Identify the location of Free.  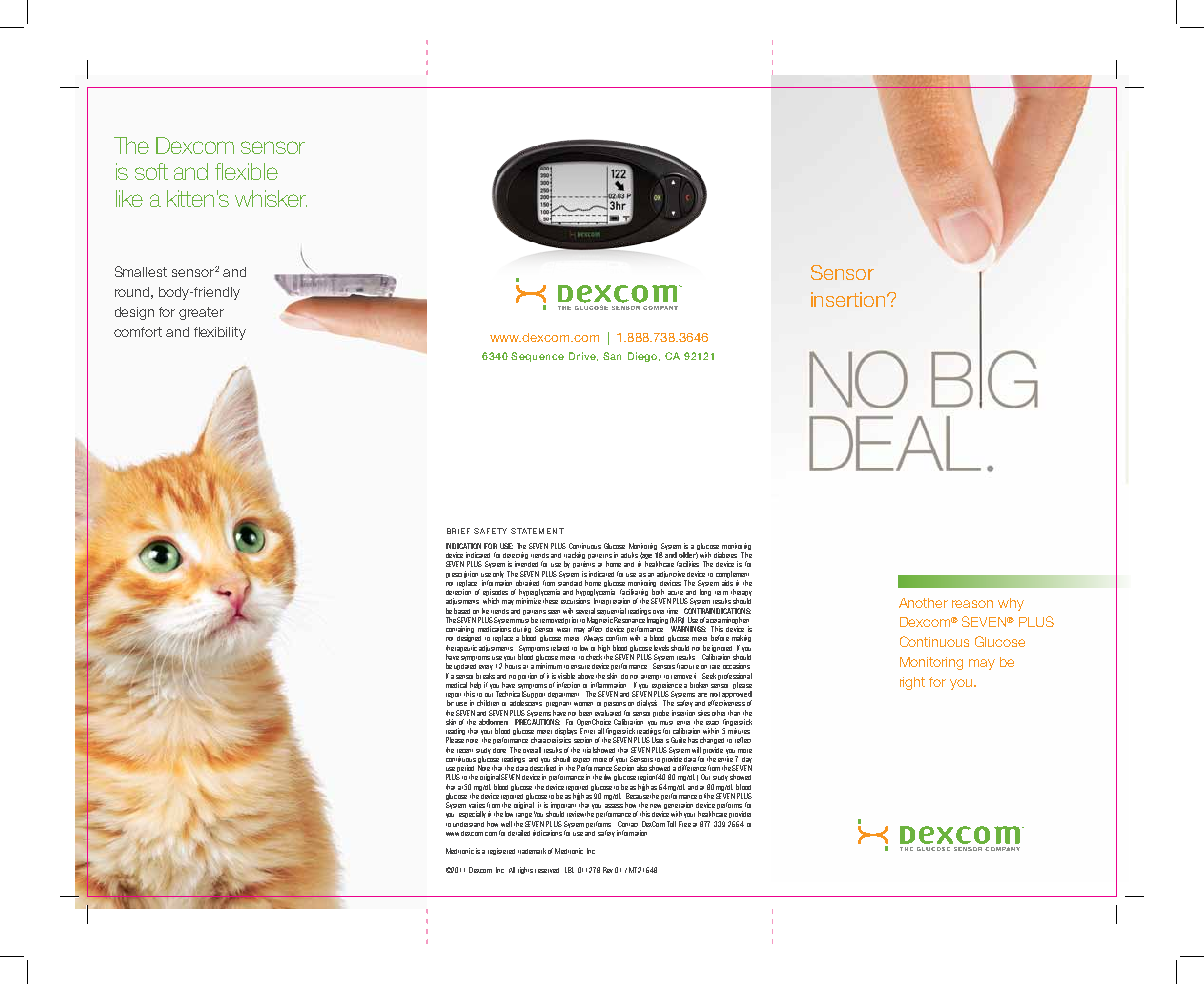
(685, 824).
